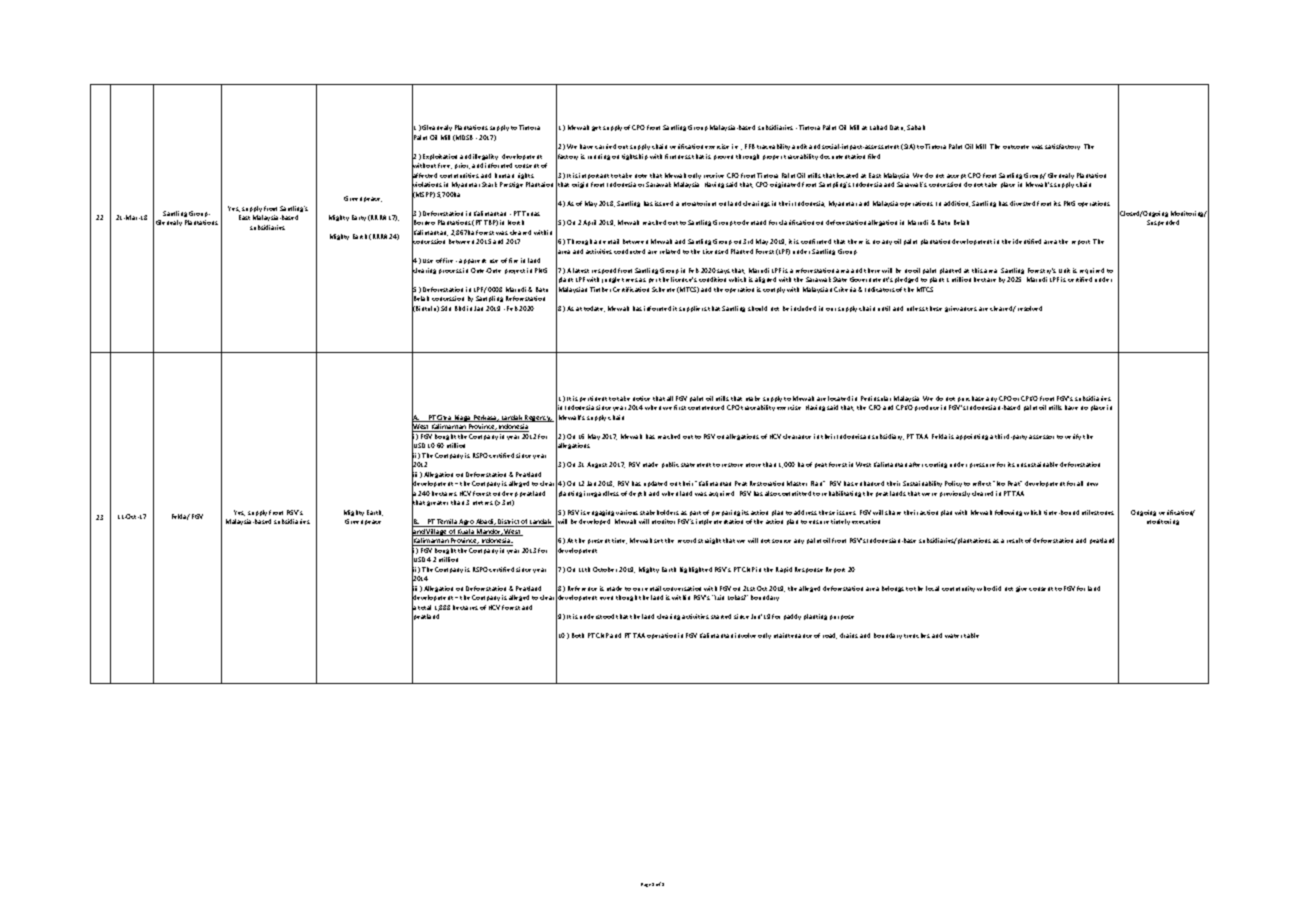 The height and width of the image is (924, 1308). I want to click on outcome, so click(1016, 147).
